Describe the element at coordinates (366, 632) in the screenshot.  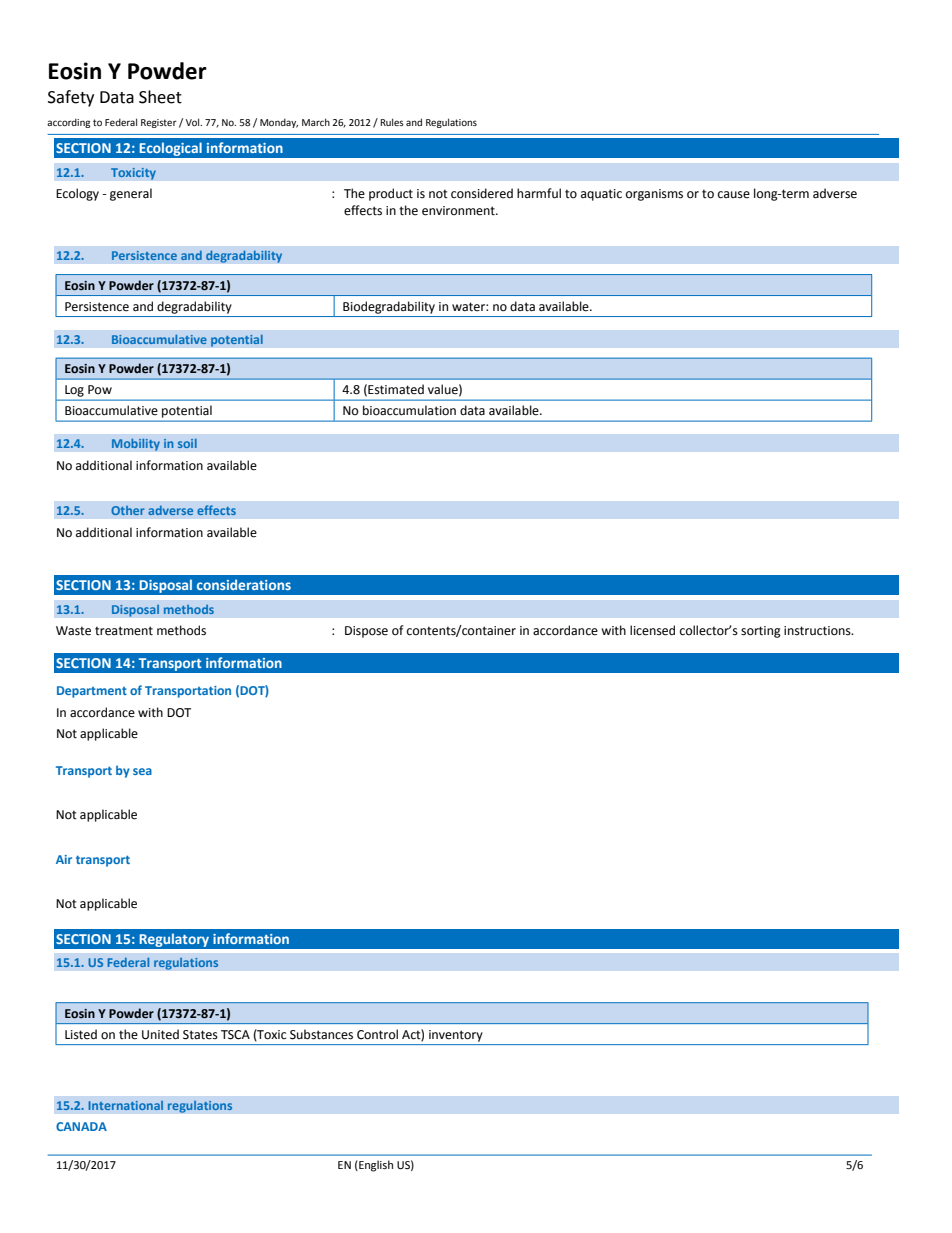
I see `Dispose` at that location.
